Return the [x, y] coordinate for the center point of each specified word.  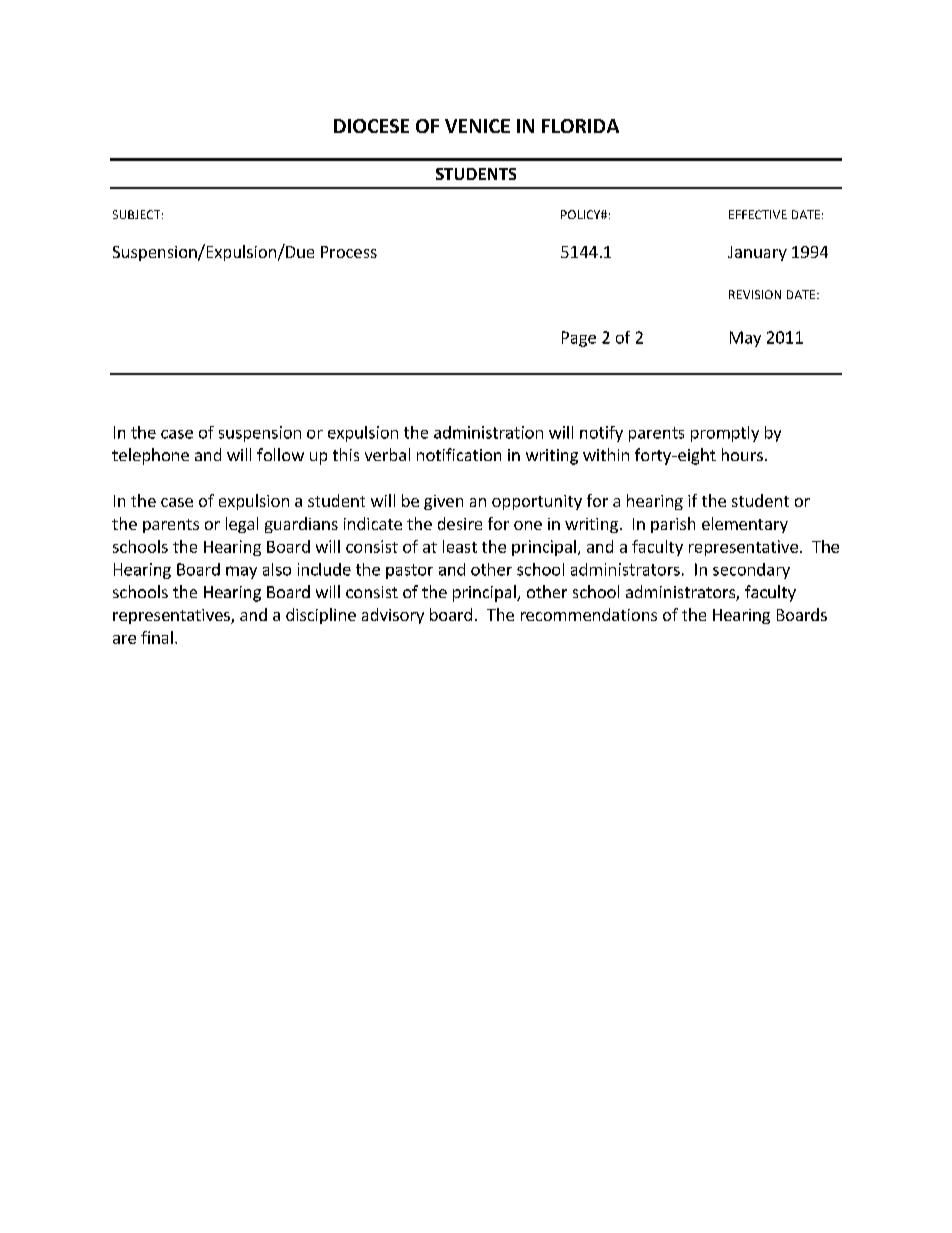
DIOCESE [371, 126]
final [157, 637]
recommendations [589, 614]
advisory [393, 616]
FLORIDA [580, 126]
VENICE [477, 126]
